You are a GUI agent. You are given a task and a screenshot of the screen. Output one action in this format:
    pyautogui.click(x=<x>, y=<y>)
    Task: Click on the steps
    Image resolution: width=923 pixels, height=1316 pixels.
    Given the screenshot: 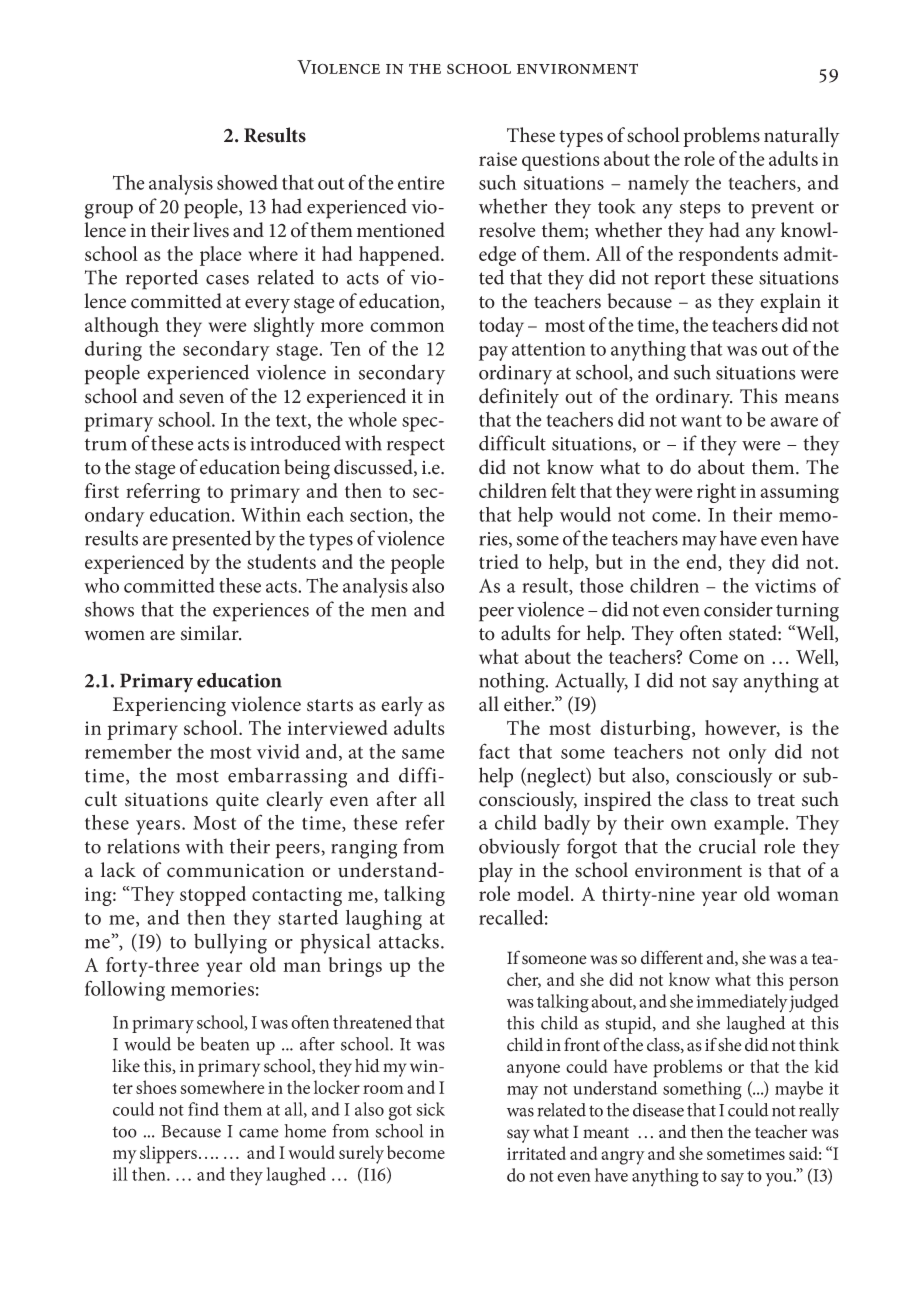 What is the action you would take?
    pyautogui.click(x=700, y=210)
